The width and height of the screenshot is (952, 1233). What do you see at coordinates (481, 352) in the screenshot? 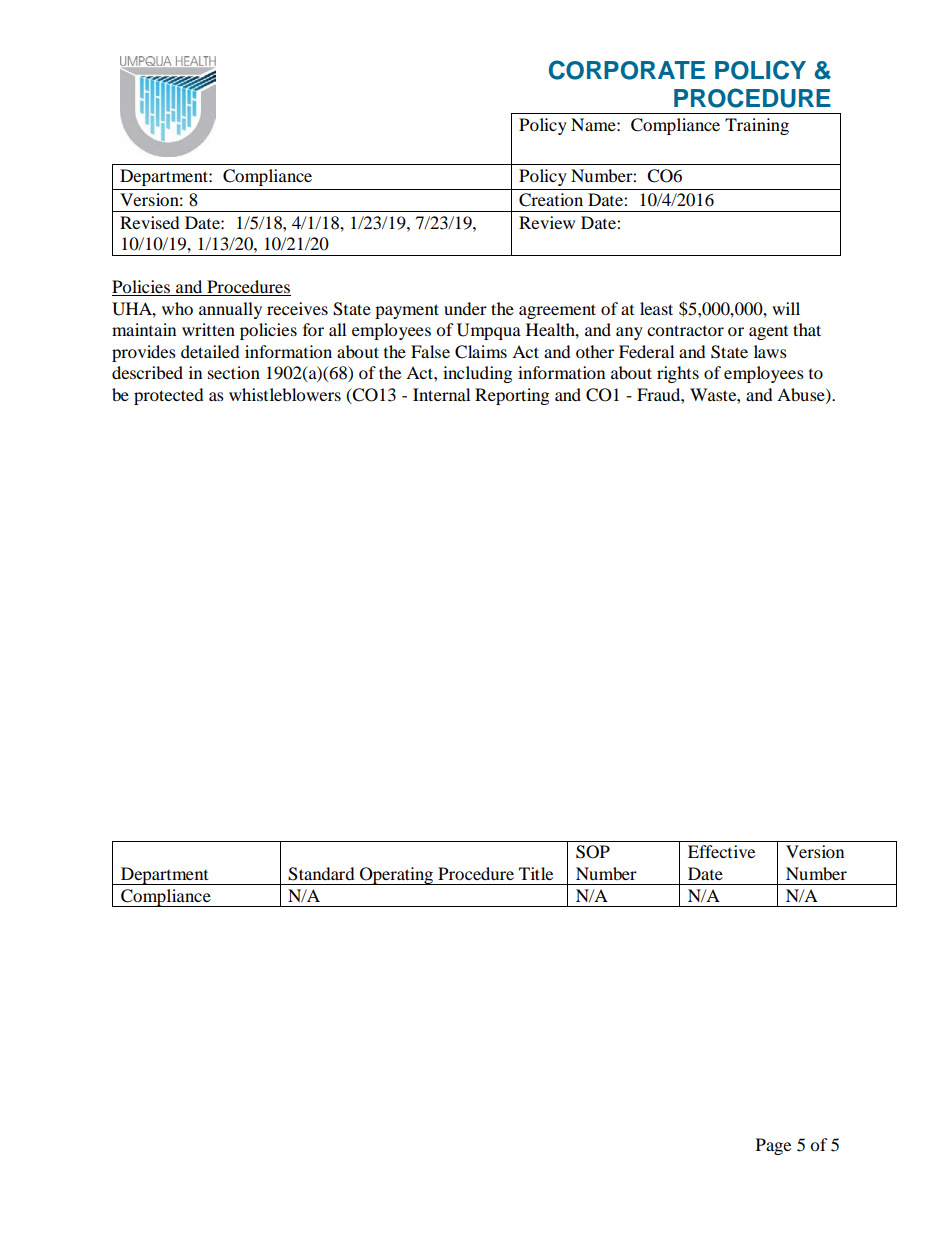
I see `Claims` at bounding box center [481, 352].
